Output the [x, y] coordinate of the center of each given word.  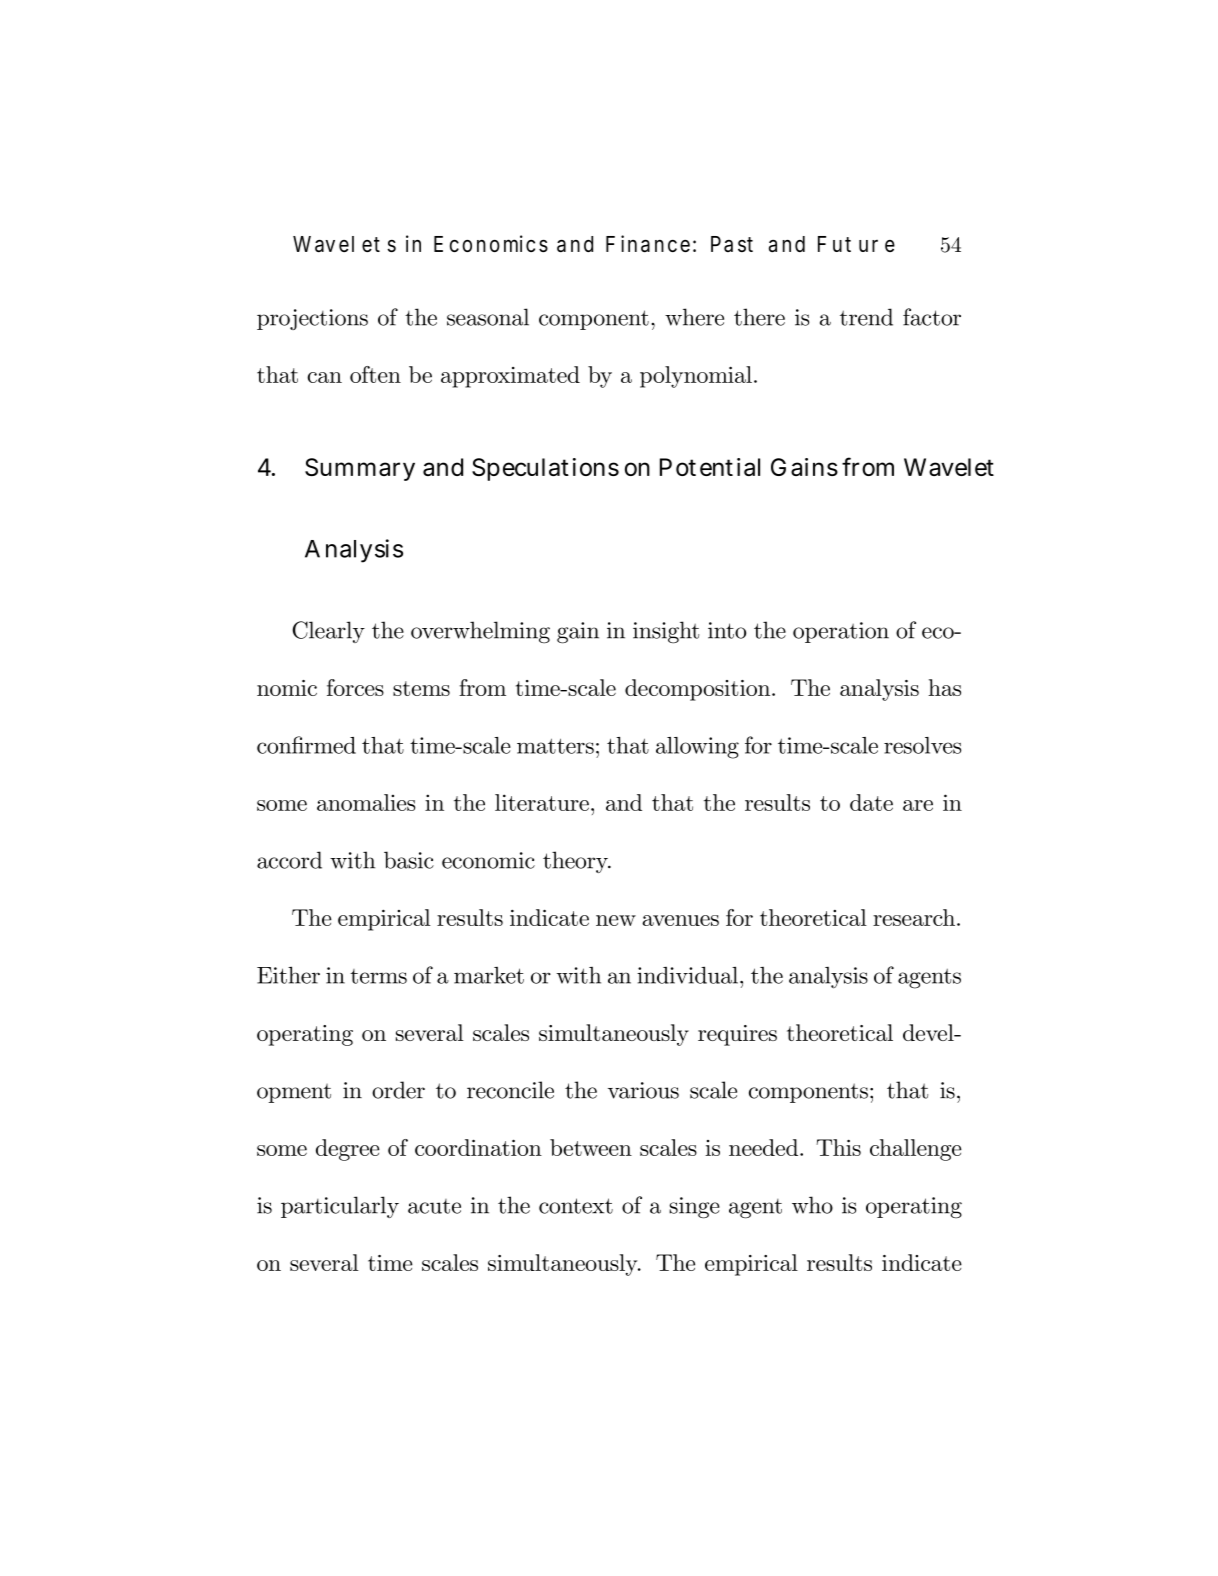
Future [856, 244]
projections [312, 319]
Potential [710, 467]
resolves [922, 745]
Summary [360, 469]
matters [555, 746]
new [616, 920]
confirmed [306, 745]
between [591, 1147]
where [694, 317]
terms [378, 976]
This [838, 1147]
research [915, 917]
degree [348, 1150]
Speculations [545, 469]
